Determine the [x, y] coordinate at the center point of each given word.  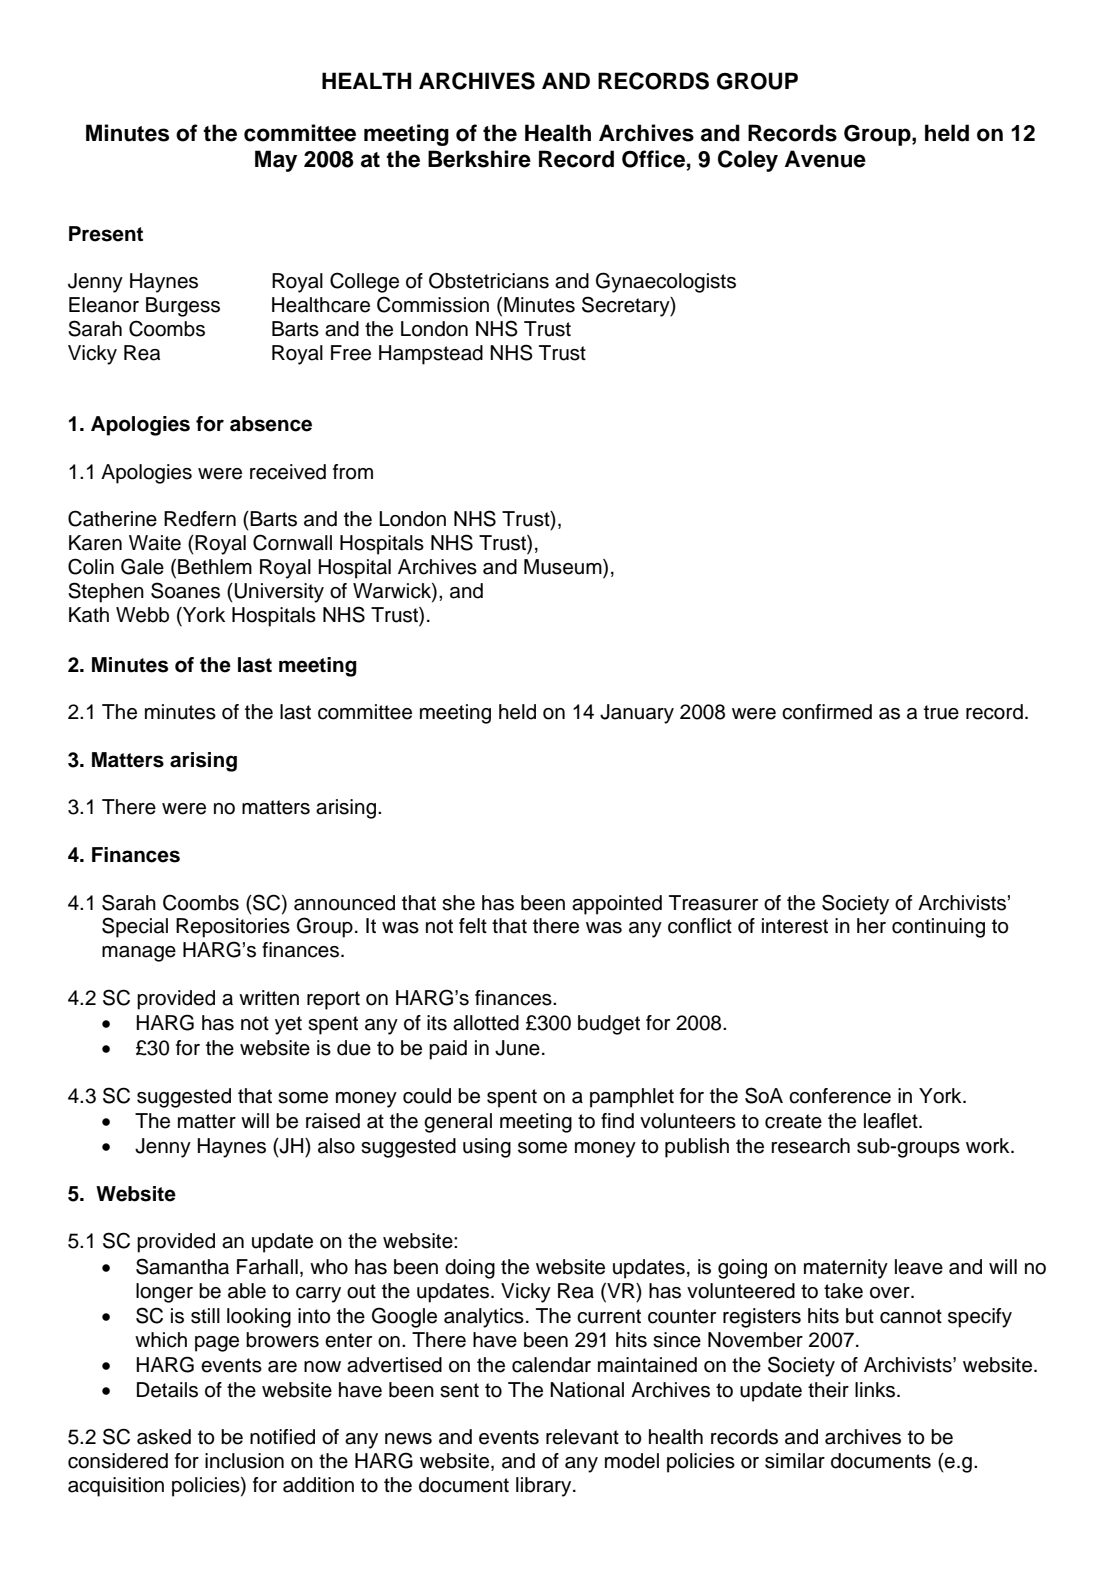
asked [164, 1437]
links [876, 1390]
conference [840, 1096]
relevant [582, 1437]
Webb [142, 615]
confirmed [827, 712]
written [269, 998]
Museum [564, 567]
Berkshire [479, 159]
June [517, 1048]
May [276, 161]
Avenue [825, 159]
